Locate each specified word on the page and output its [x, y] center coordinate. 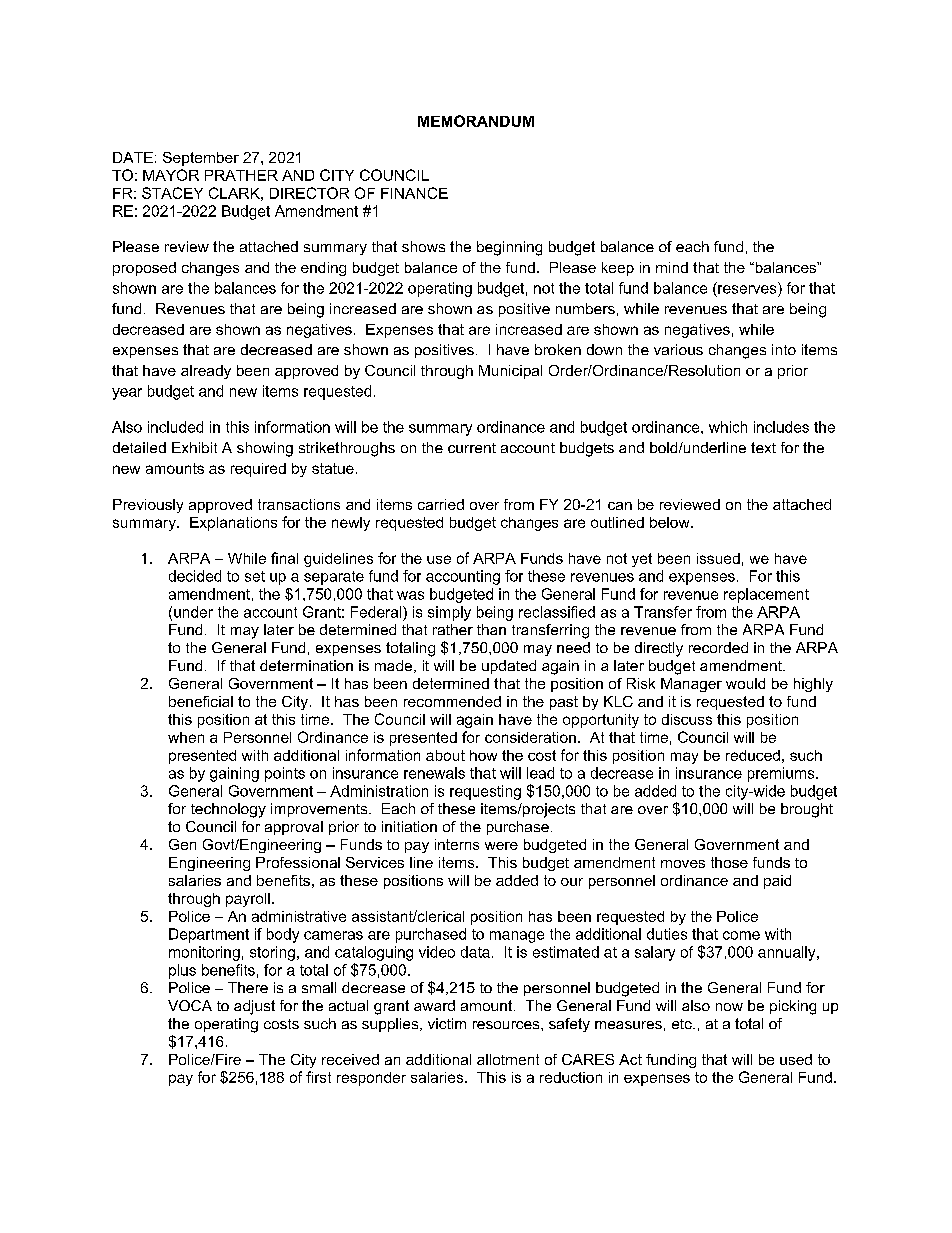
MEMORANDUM [476, 121]
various [678, 349]
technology [228, 810]
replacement [766, 595]
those [729, 862]
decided [195, 576]
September [201, 159]
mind [672, 267]
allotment [508, 1059]
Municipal [510, 372]
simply [449, 613]
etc [683, 1024]
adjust [254, 1007]
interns [457, 844]
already [206, 372]
